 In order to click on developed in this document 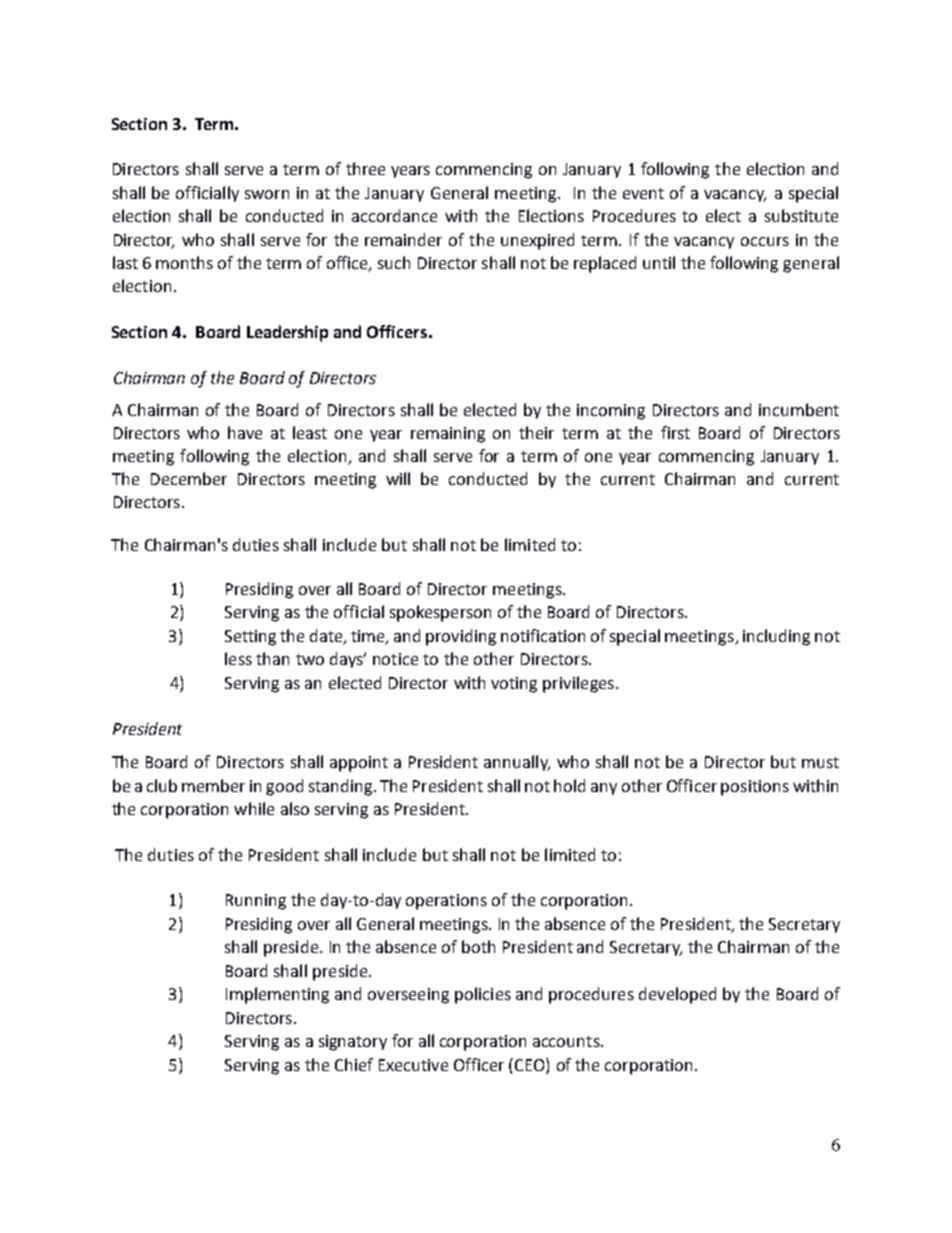, I will do `click(677, 995)`.
